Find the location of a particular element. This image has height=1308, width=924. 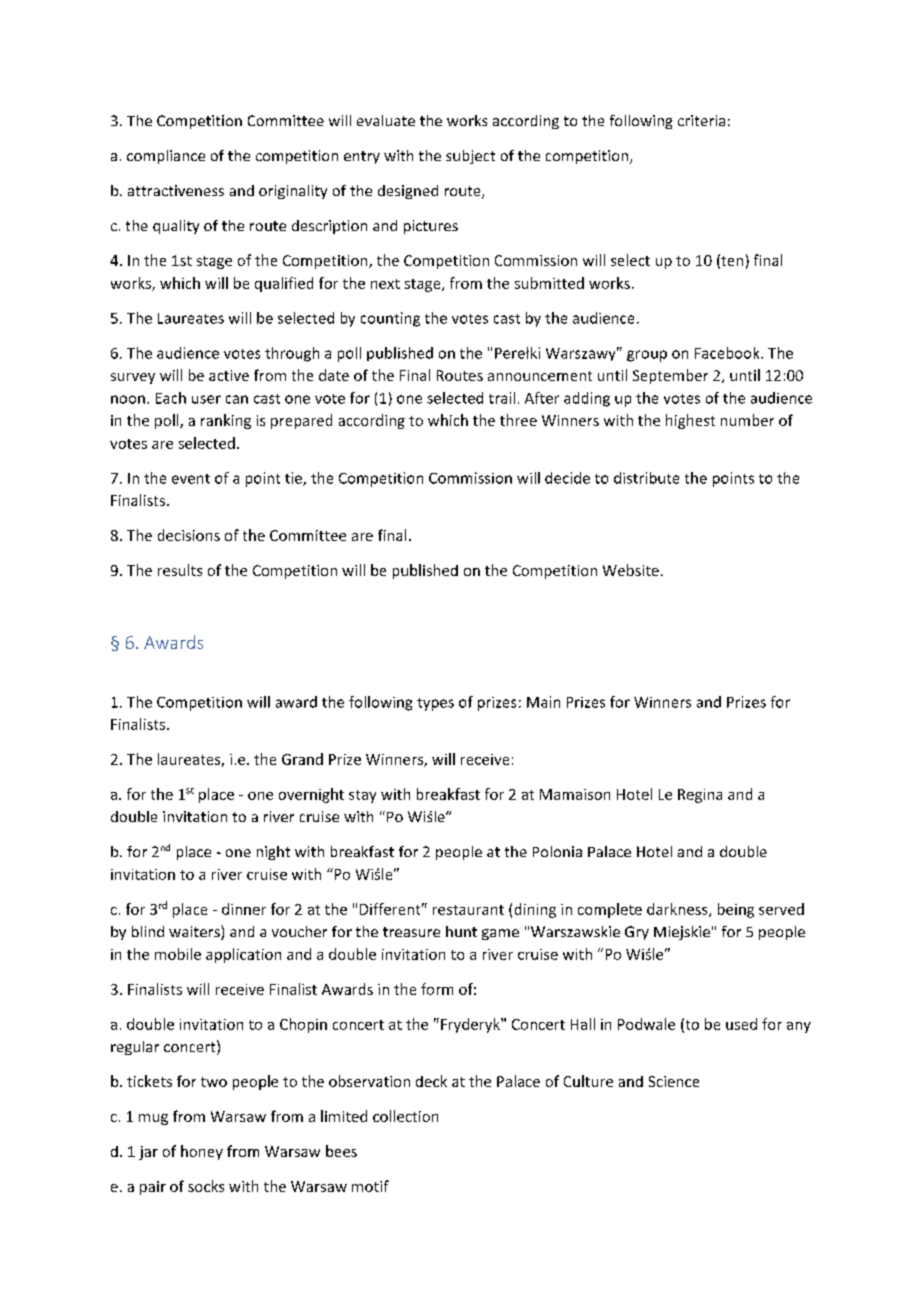

three is located at coordinates (518, 420).
